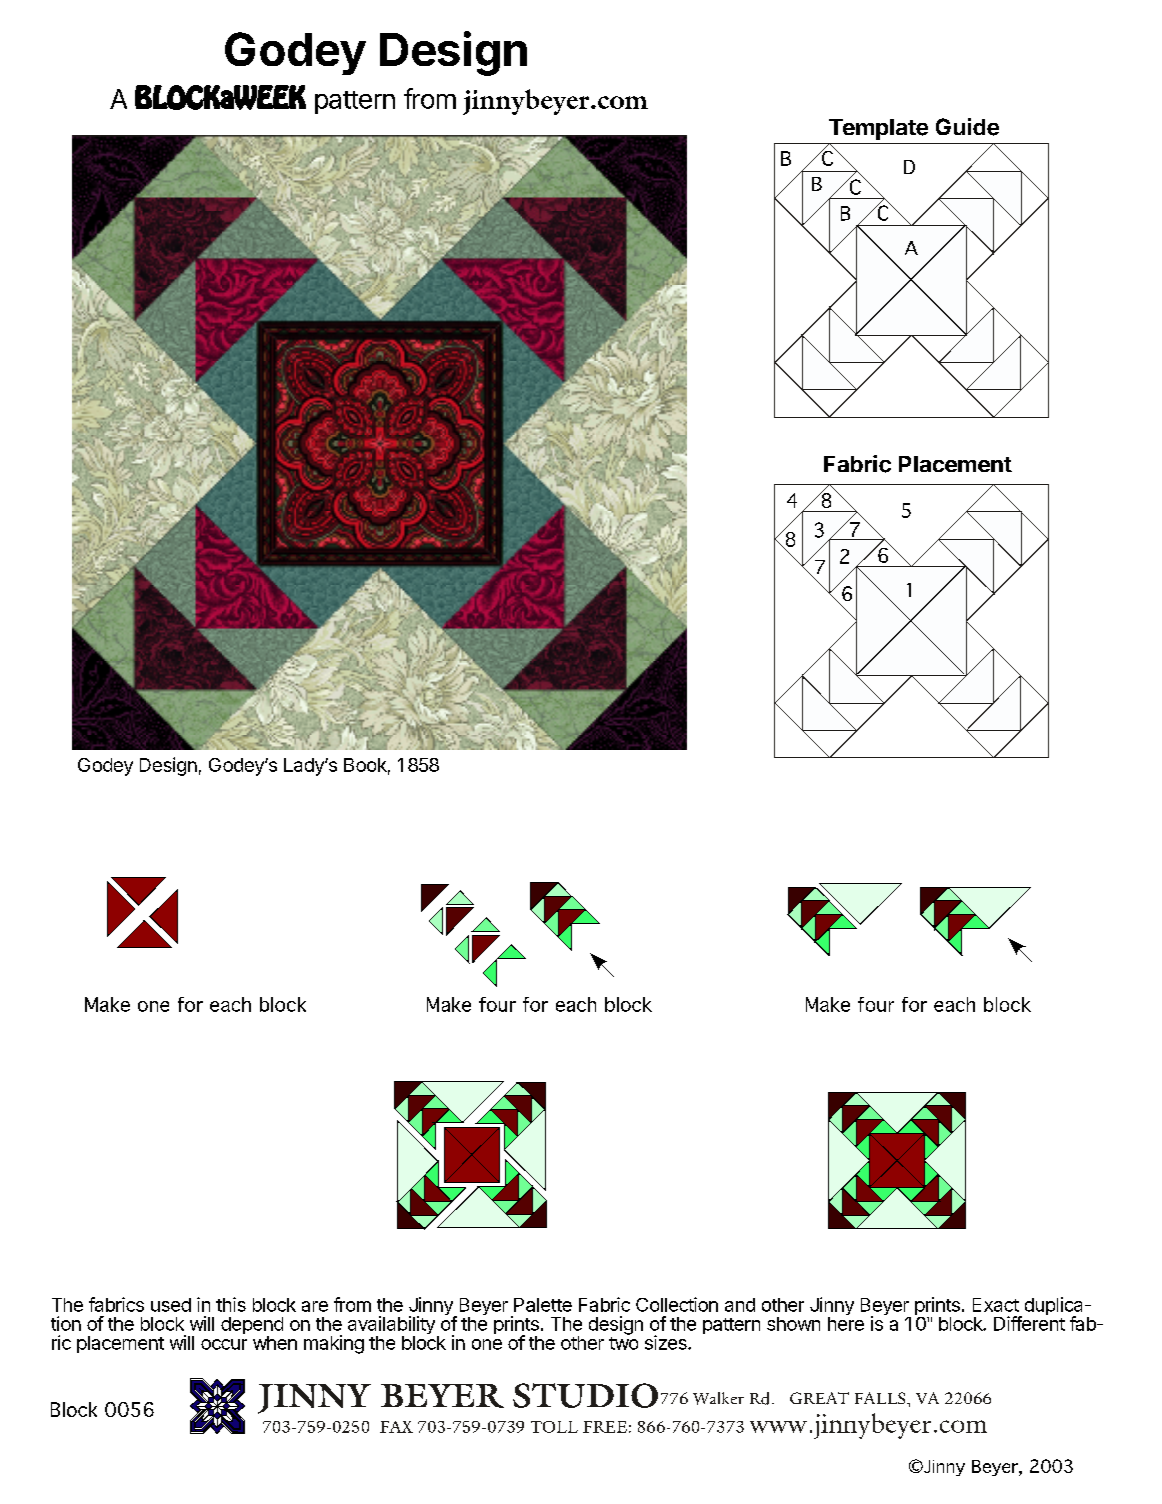 The height and width of the document is (1504, 1162). Describe the element at coordinates (846, 1322) in the document. I see `here` at that location.
